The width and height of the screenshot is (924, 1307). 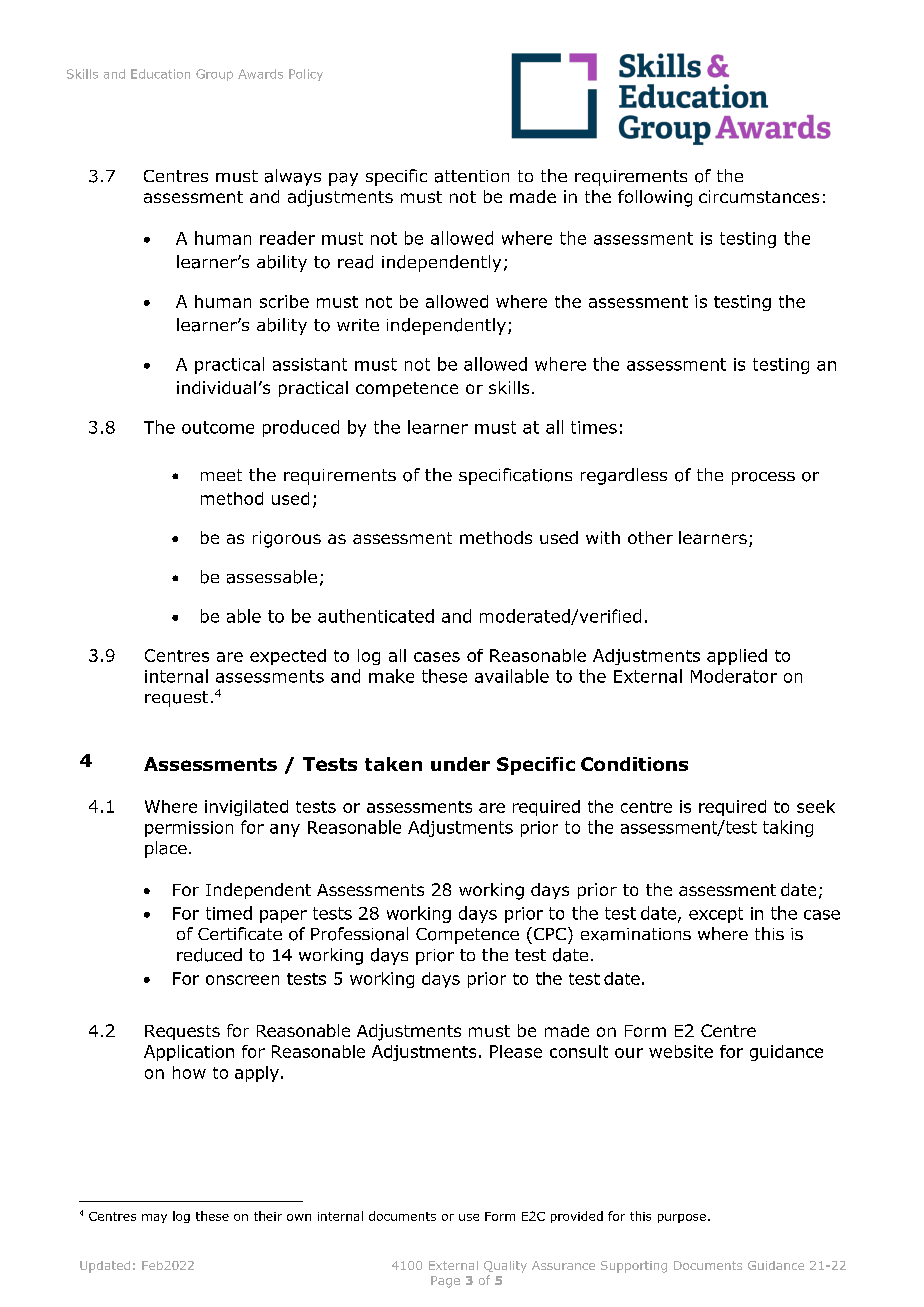 What do you see at coordinates (460, 764) in the screenshot?
I see `under` at bounding box center [460, 764].
